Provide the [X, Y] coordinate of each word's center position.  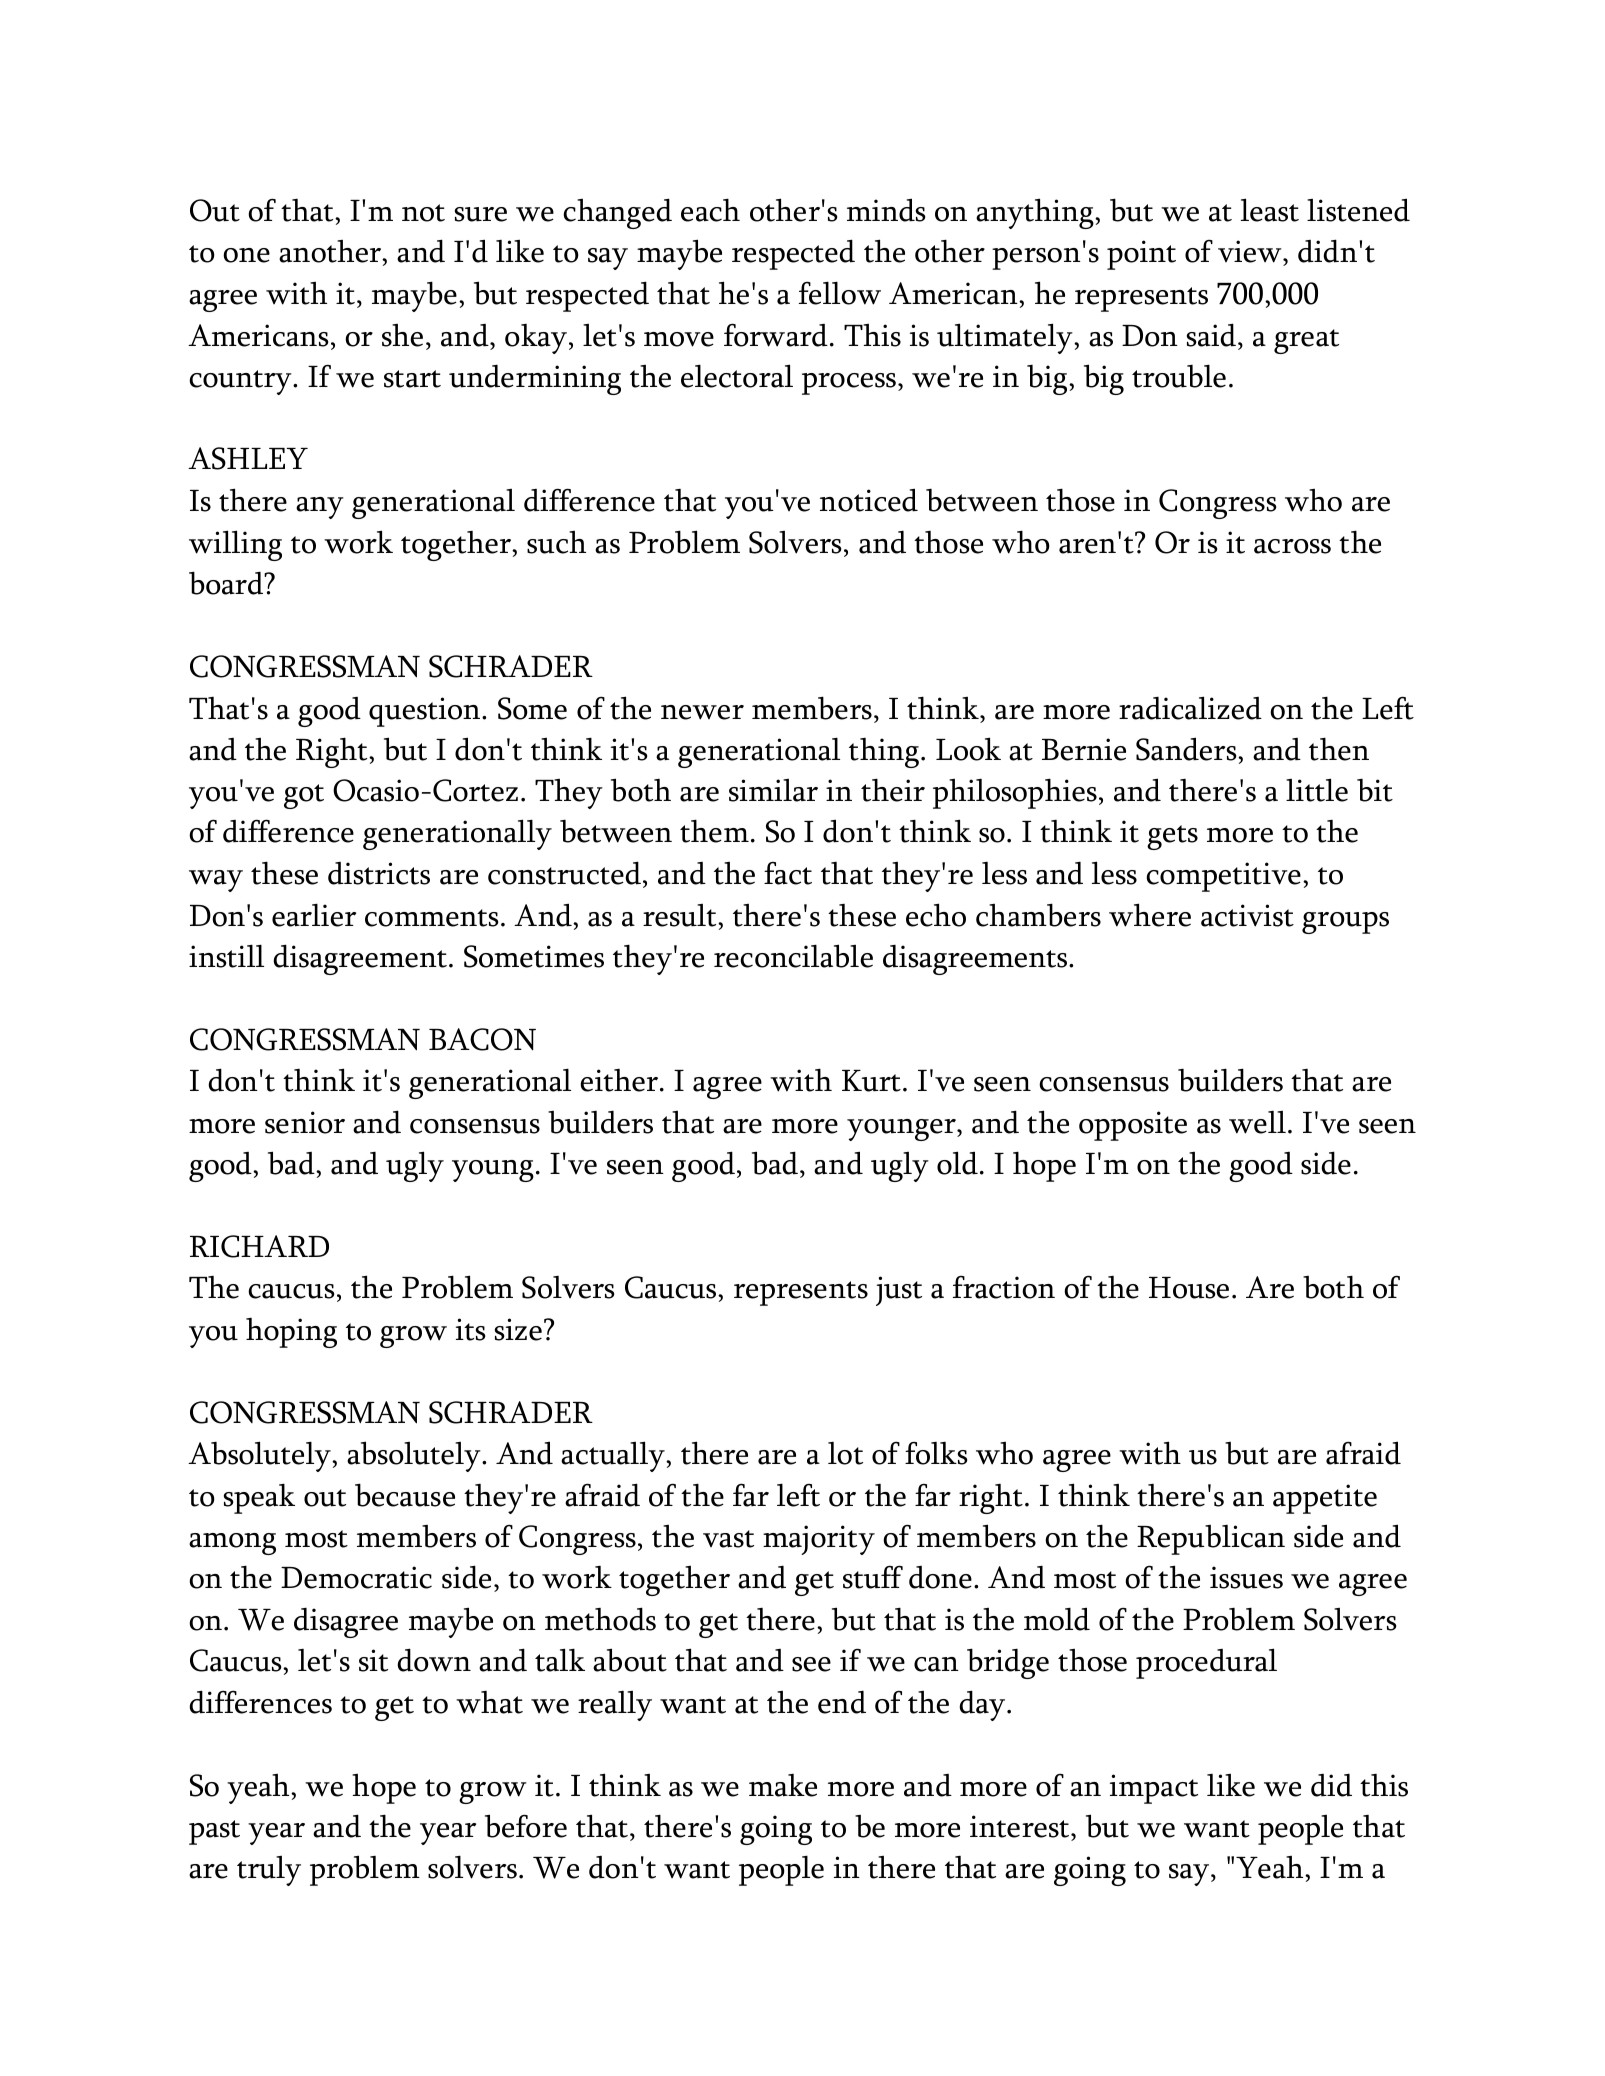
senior [305, 1122]
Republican [1211, 1540]
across [1292, 546]
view [1251, 253]
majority [819, 1540]
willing [235, 545]
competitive [1223, 877]
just [899, 1291]
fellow [840, 293]
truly [269, 1871]
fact [788, 873]
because [405, 1495]
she [402, 335]
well [1257, 1122]
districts [379, 873]
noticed [869, 500]
